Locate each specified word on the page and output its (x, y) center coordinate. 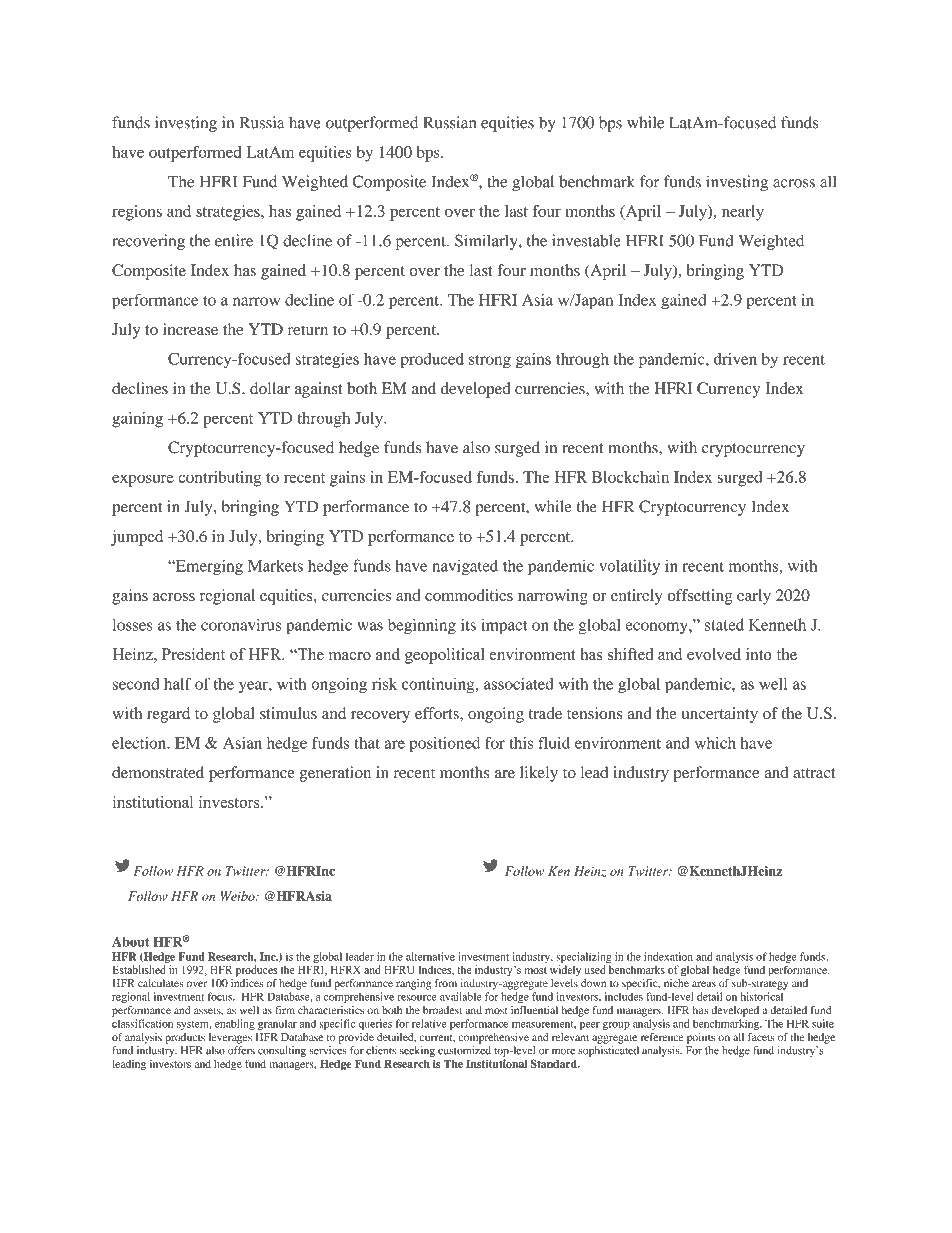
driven (735, 359)
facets (761, 1037)
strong (490, 362)
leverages (230, 1038)
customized (464, 1050)
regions (137, 213)
